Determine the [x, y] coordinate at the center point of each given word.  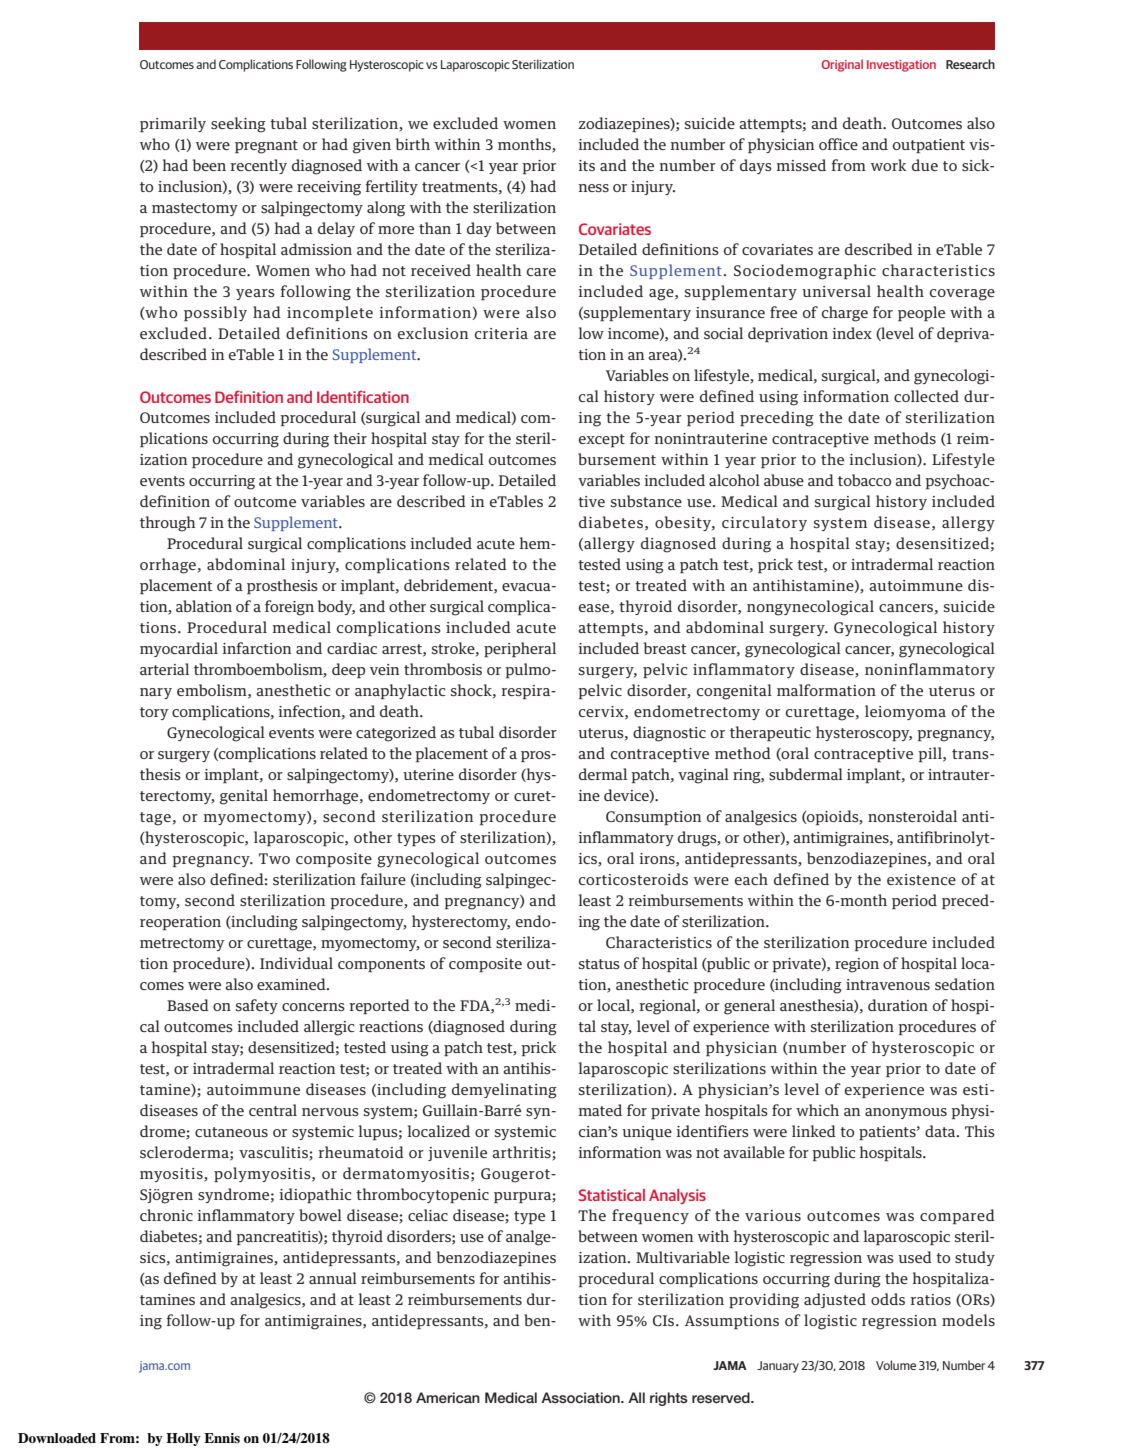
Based [188, 1005]
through [168, 524]
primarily [173, 124]
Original [842, 65]
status [599, 964]
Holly [183, 1439]
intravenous [888, 984]
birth [413, 144]
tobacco [864, 480]
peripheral [520, 649]
